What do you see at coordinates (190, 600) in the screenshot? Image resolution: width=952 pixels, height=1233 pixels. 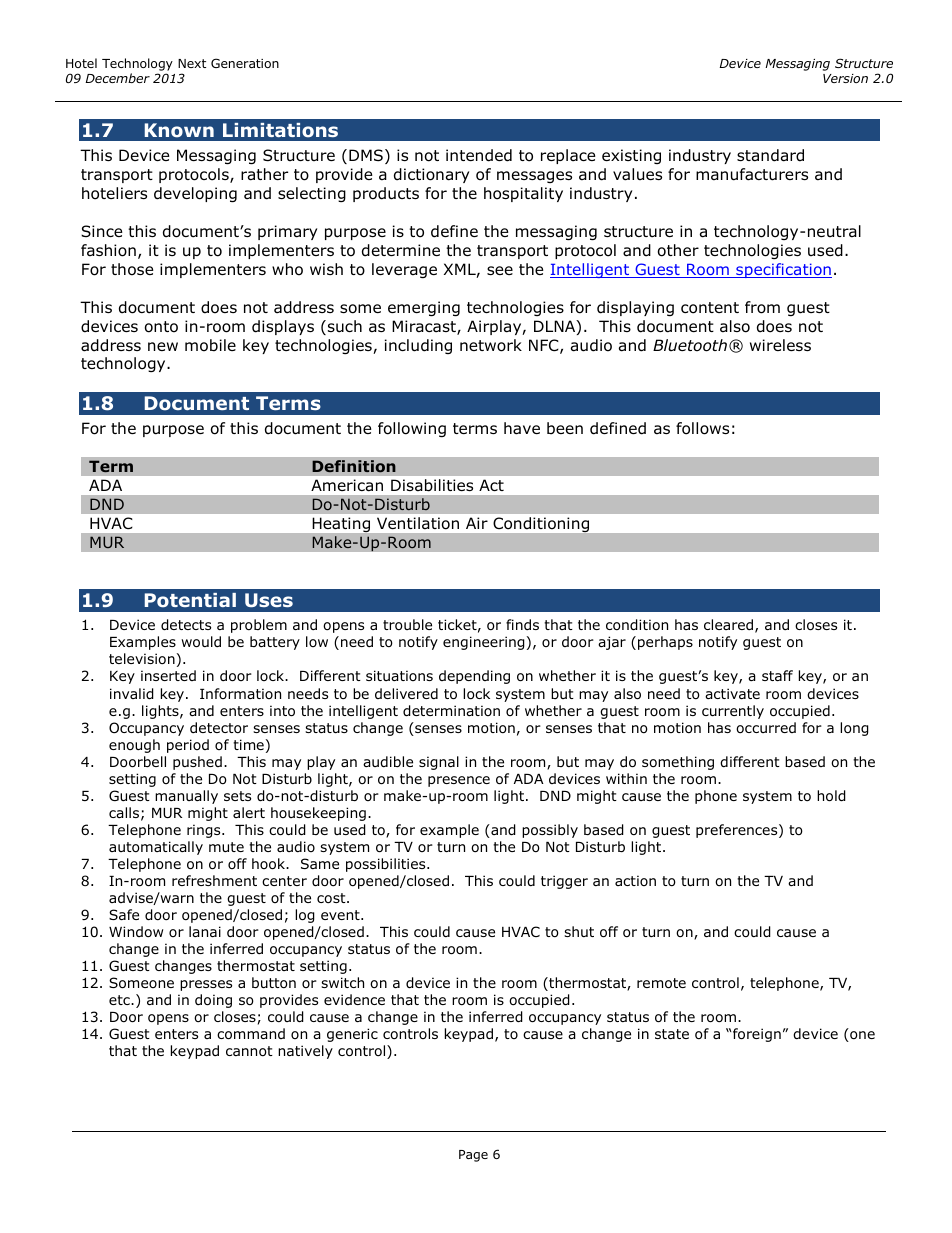 I see `Potential` at bounding box center [190, 600].
